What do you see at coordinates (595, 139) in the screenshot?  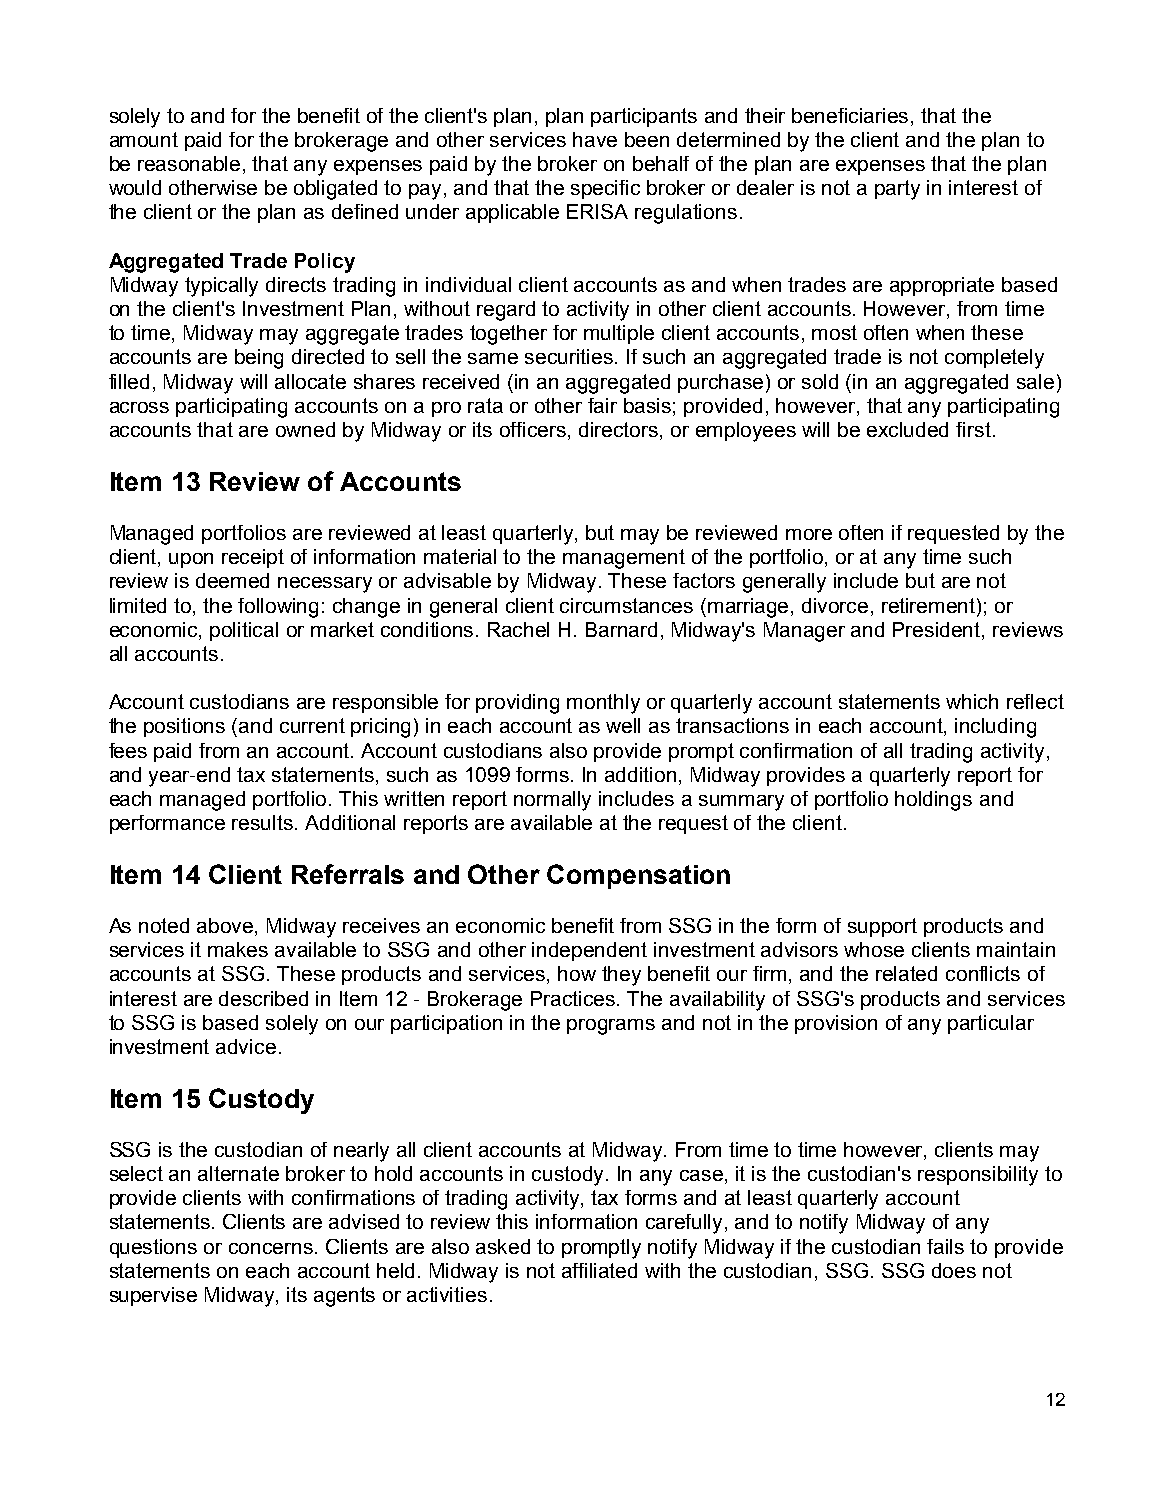 I see `have` at bounding box center [595, 139].
